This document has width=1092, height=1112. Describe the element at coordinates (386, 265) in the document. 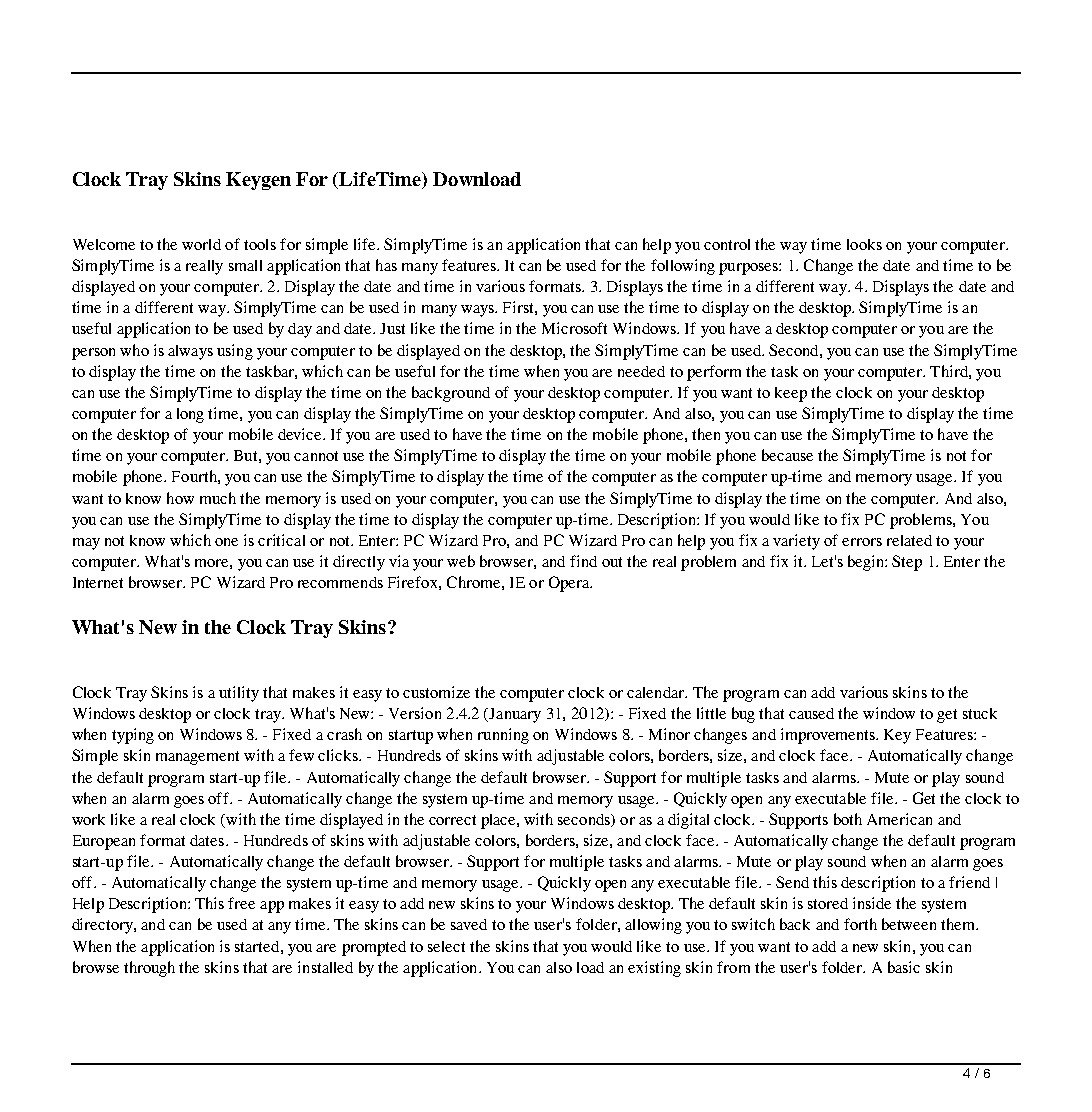

I see `has` at that location.
